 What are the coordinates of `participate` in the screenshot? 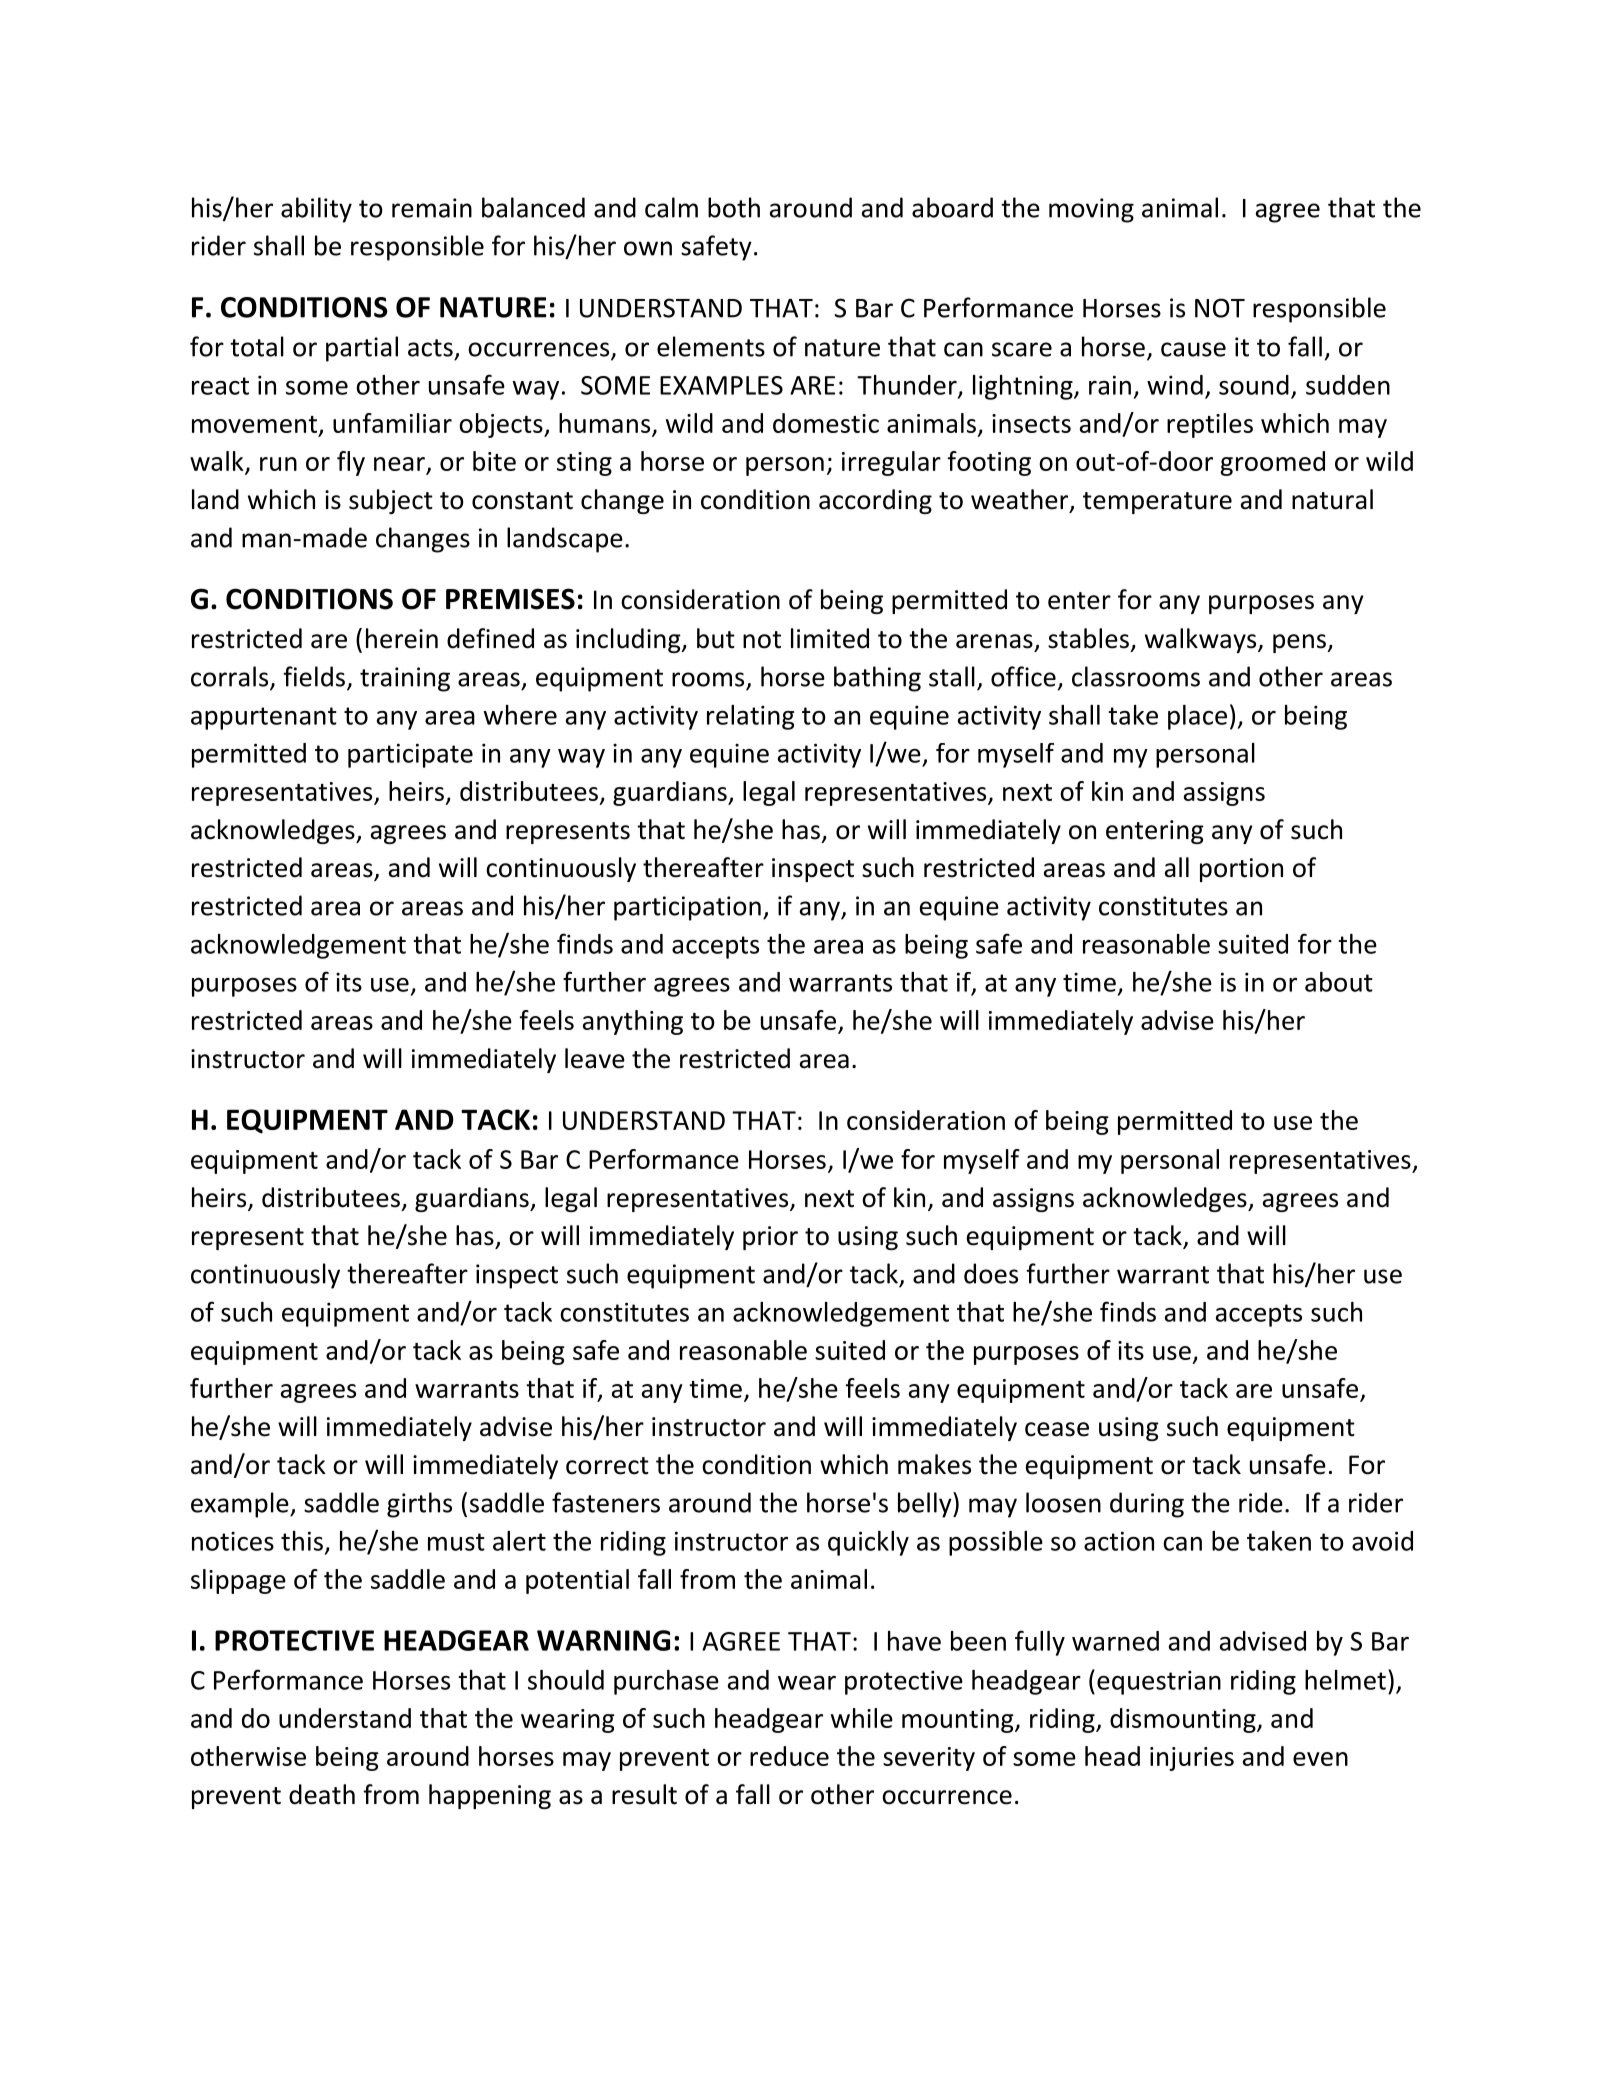 It's located at (410, 755).
